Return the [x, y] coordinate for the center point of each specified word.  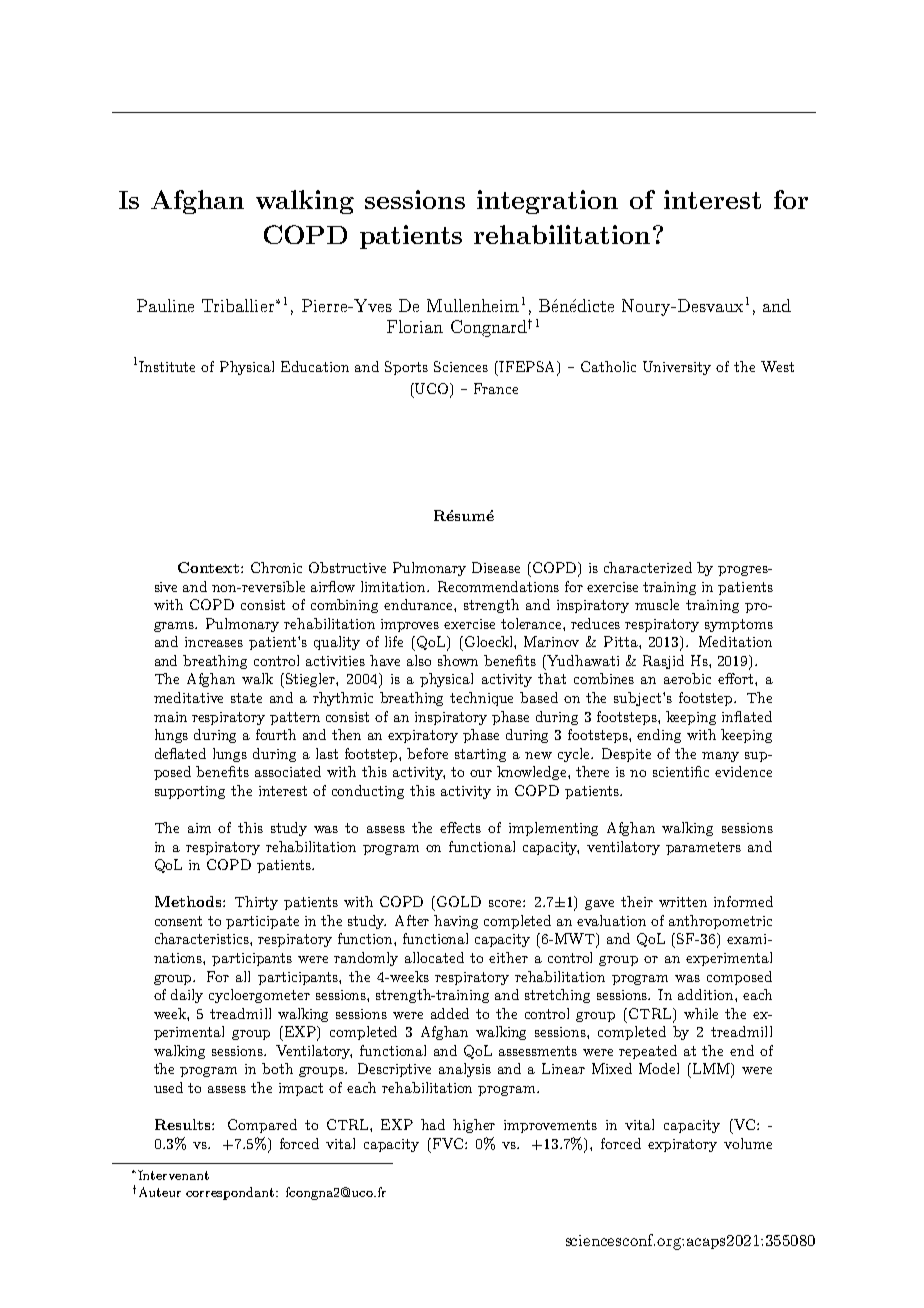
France [496, 388]
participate [262, 922]
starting [480, 755]
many [720, 757]
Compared [262, 1126]
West [777, 366]
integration [547, 202]
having [456, 922]
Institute [167, 366]
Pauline [165, 305]
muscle [657, 604]
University [677, 368]
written [683, 902]
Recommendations [498, 586]
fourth [276, 734]
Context [208, 567]
